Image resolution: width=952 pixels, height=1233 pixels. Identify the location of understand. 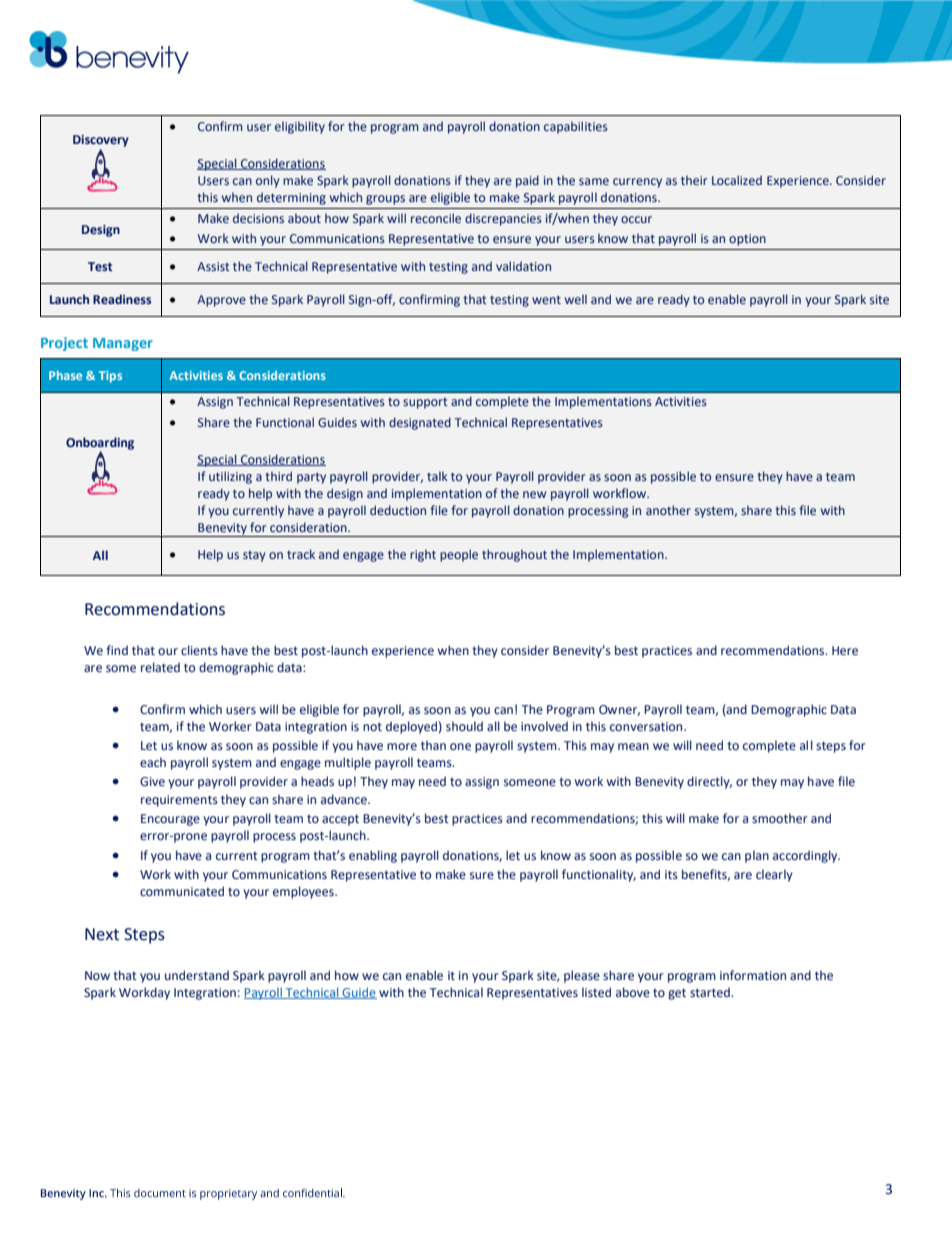
(197, 975).
